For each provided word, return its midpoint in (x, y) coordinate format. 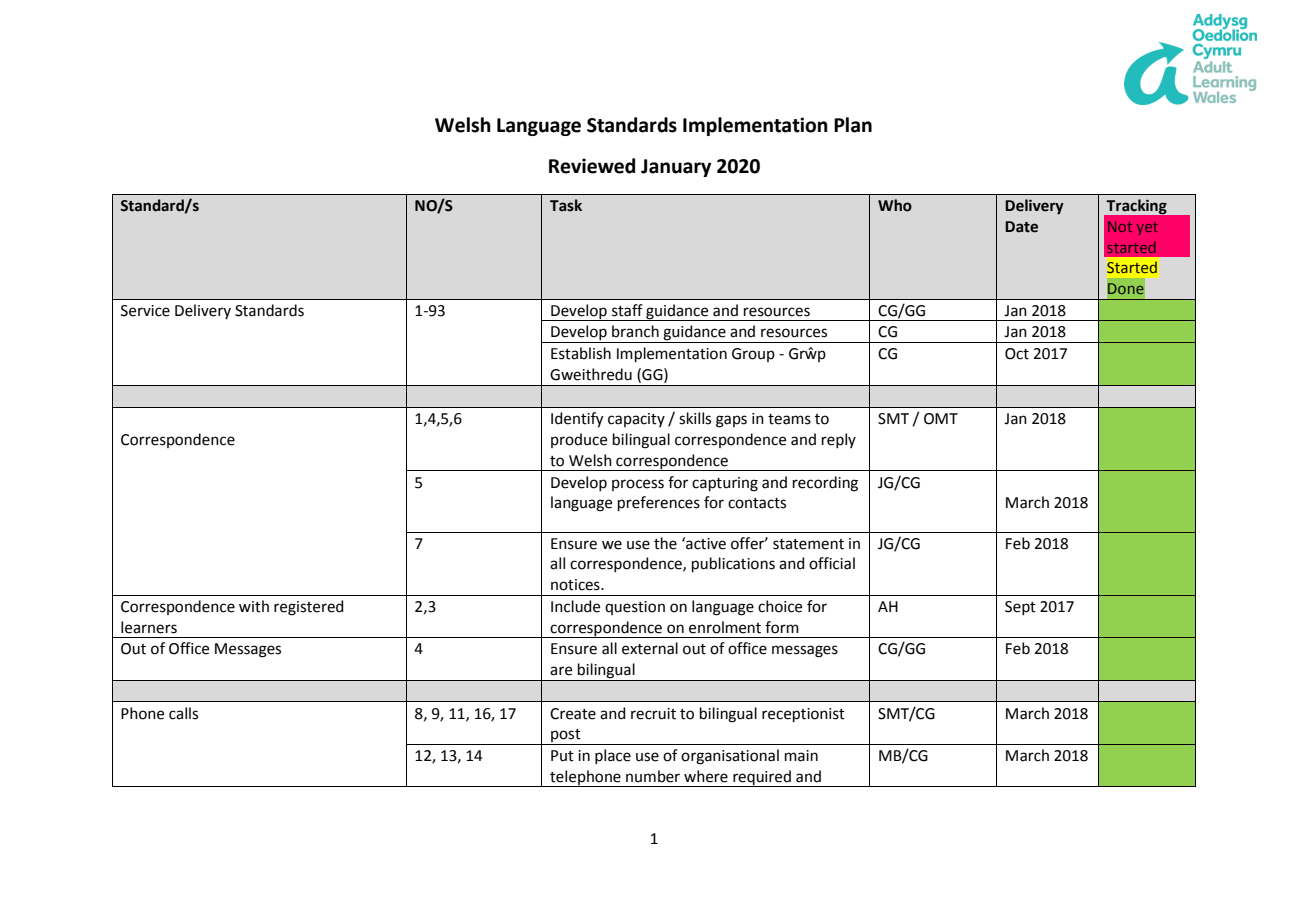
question (635, 608)
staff (627, 310)
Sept (1020, 608)
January (676, 168)
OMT (941, 419)
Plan (853, 125)
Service (145, 311)
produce (579, 440)
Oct (1017, 354)
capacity (636, 420)
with (254, 606)
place (613, 756)
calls (183, 713)
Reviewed (592, 166)
